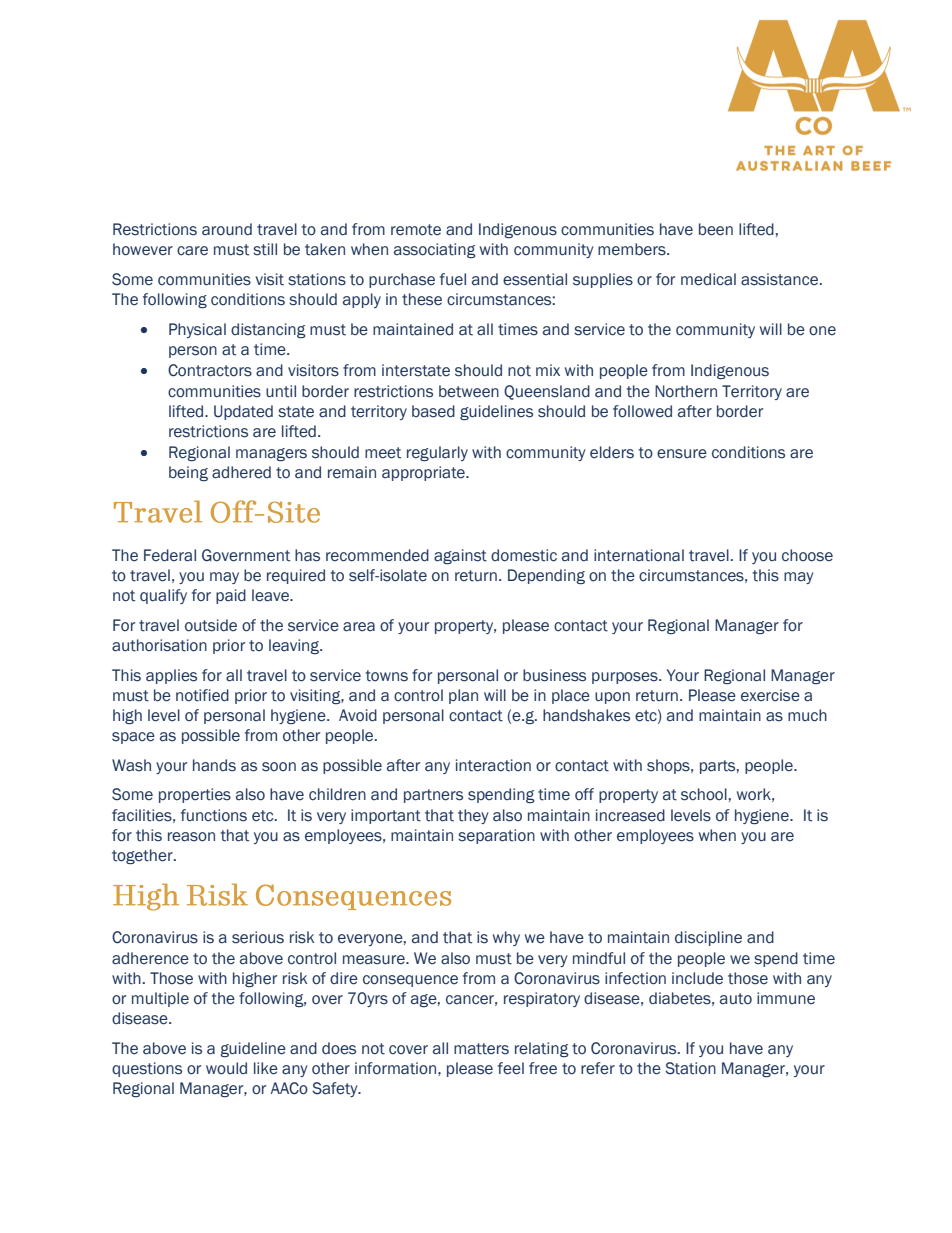  What do you see at coordinates (435, 250) in the screenshot?
I see `associating` at bounding box center [435, 250].
